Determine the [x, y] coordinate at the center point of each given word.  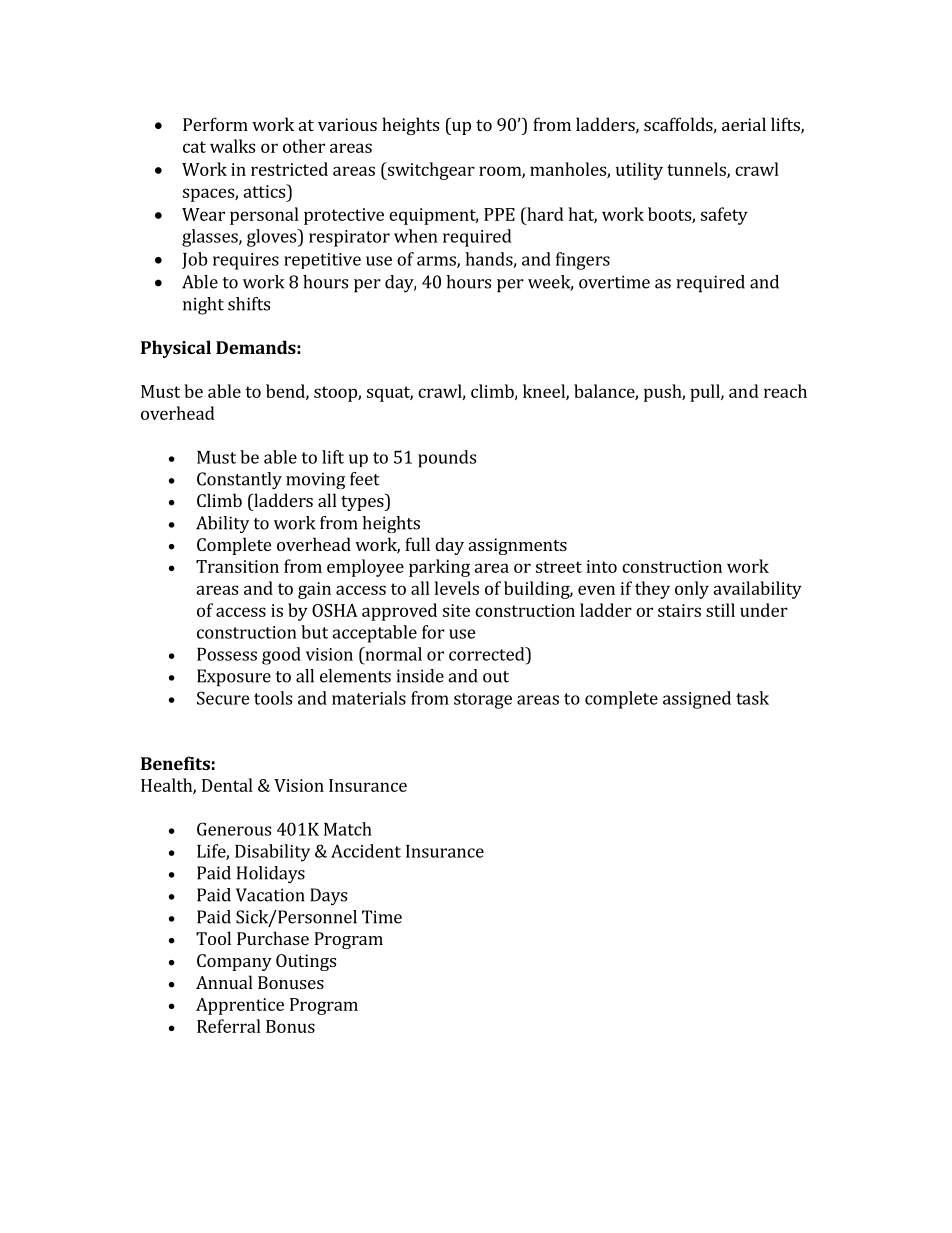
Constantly [239, 480]
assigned [697, 700]
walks [232, 146]
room [501, 172]
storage [483, 701]
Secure [223, 698]
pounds [447, 459]
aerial [744, 124]
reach [785, 391]
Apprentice [240, 1006]
